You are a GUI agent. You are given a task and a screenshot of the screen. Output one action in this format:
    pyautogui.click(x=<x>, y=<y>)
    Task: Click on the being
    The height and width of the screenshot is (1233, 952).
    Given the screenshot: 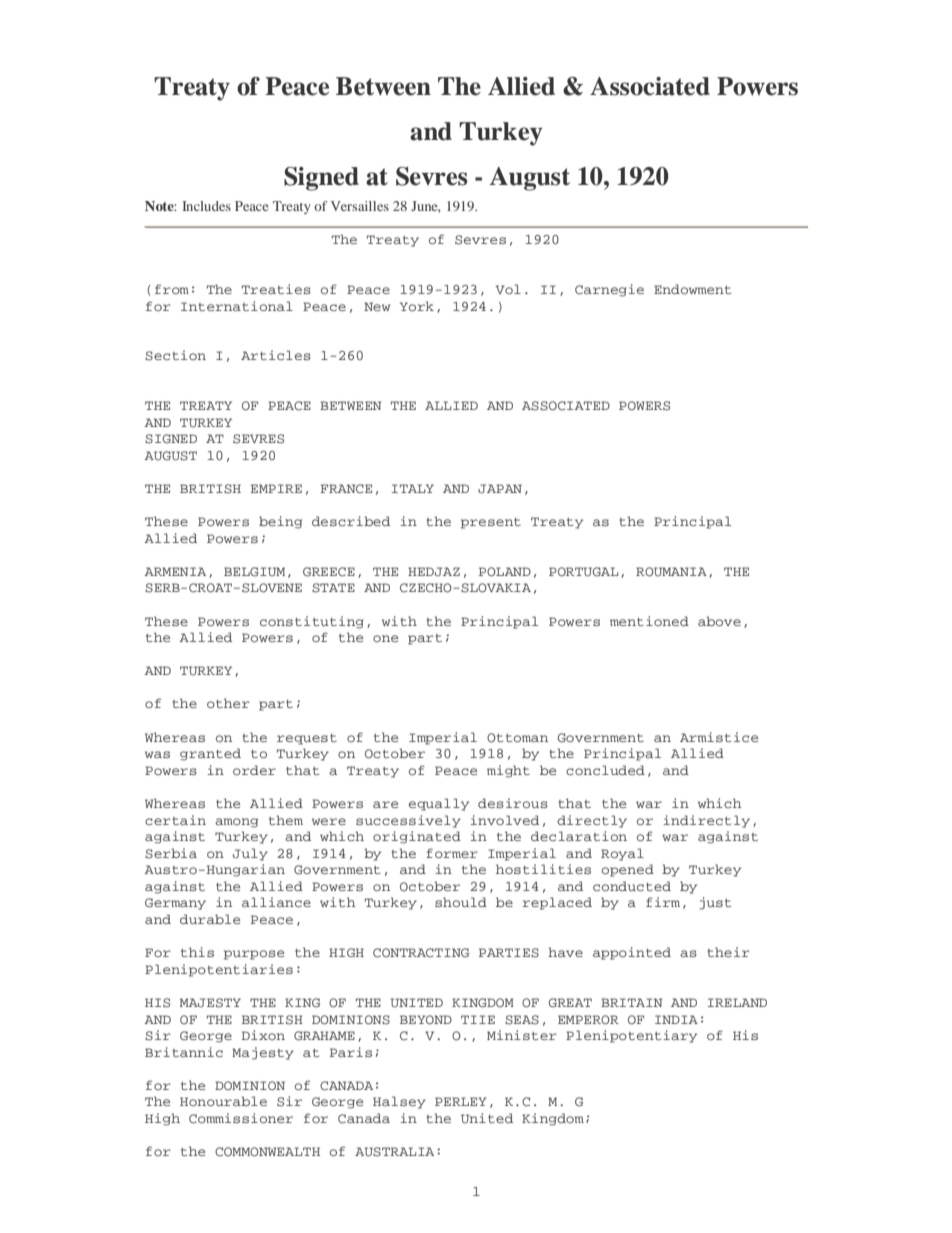 What is the action you would take?
    pyautogui.click(x=280, y=522)
